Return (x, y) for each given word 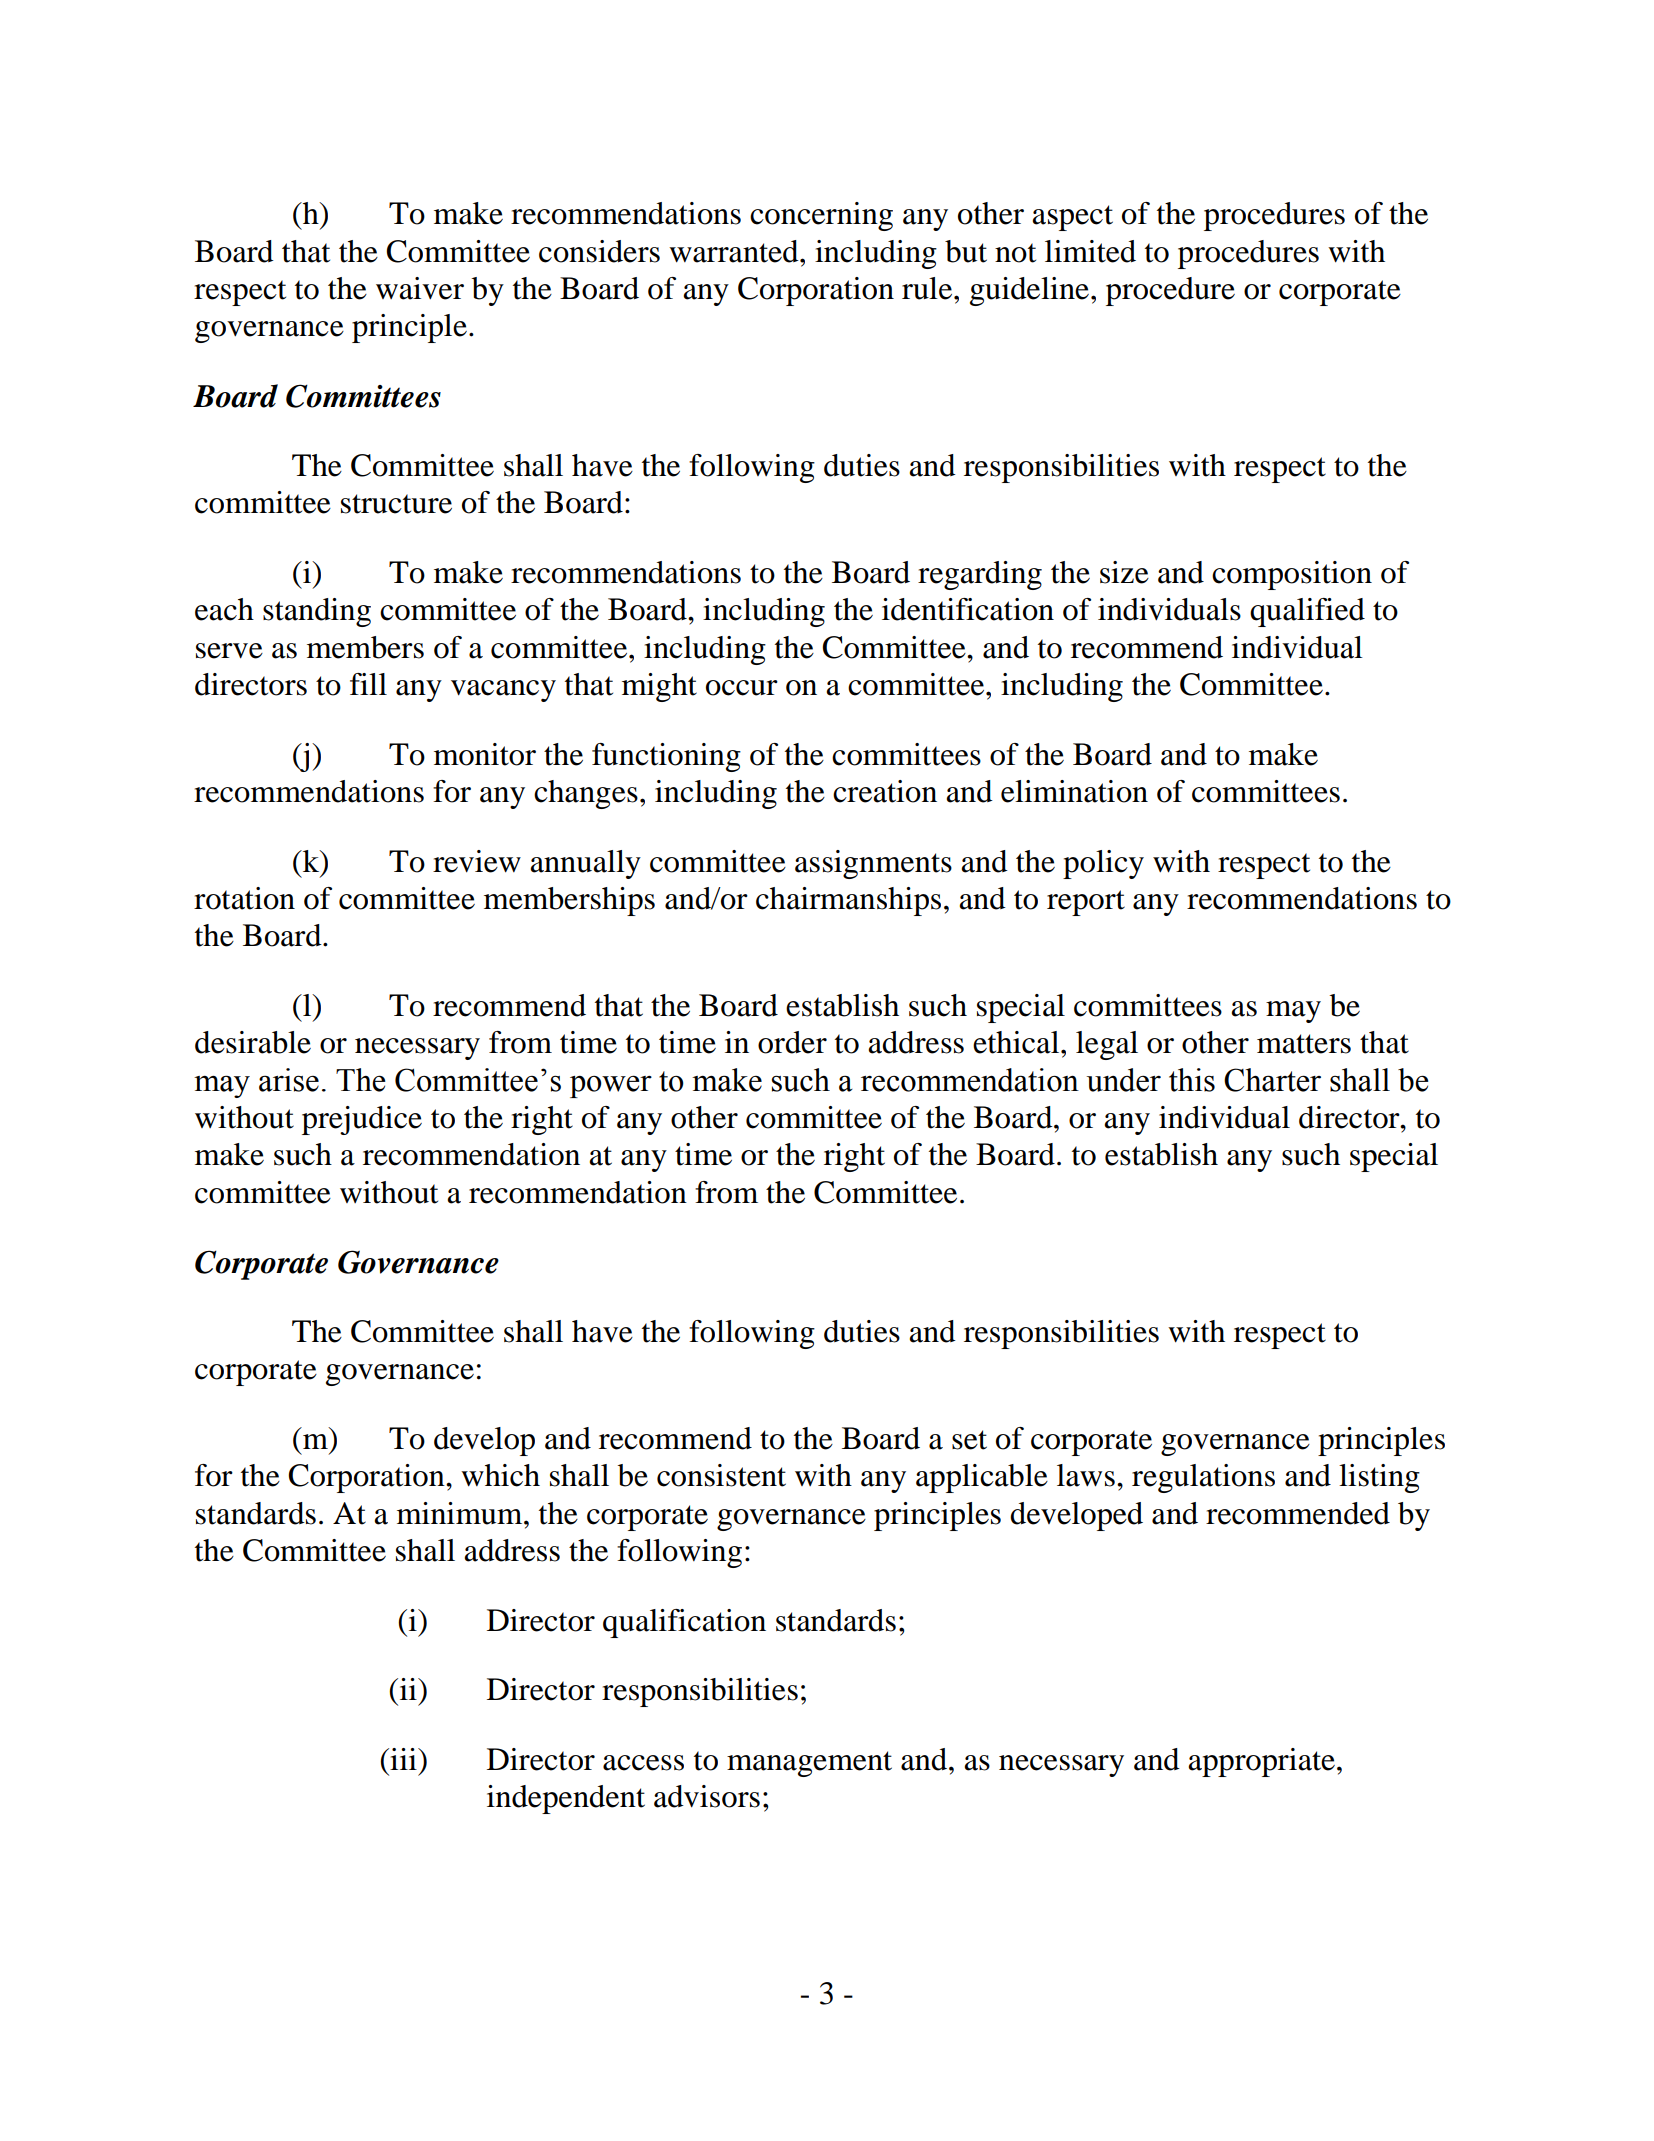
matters (1304, 1044)
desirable (253, 1042)
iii (403, 1759)
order (792, 1042)
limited (1090, 251)
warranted (735, 251)
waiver (420, 288)
